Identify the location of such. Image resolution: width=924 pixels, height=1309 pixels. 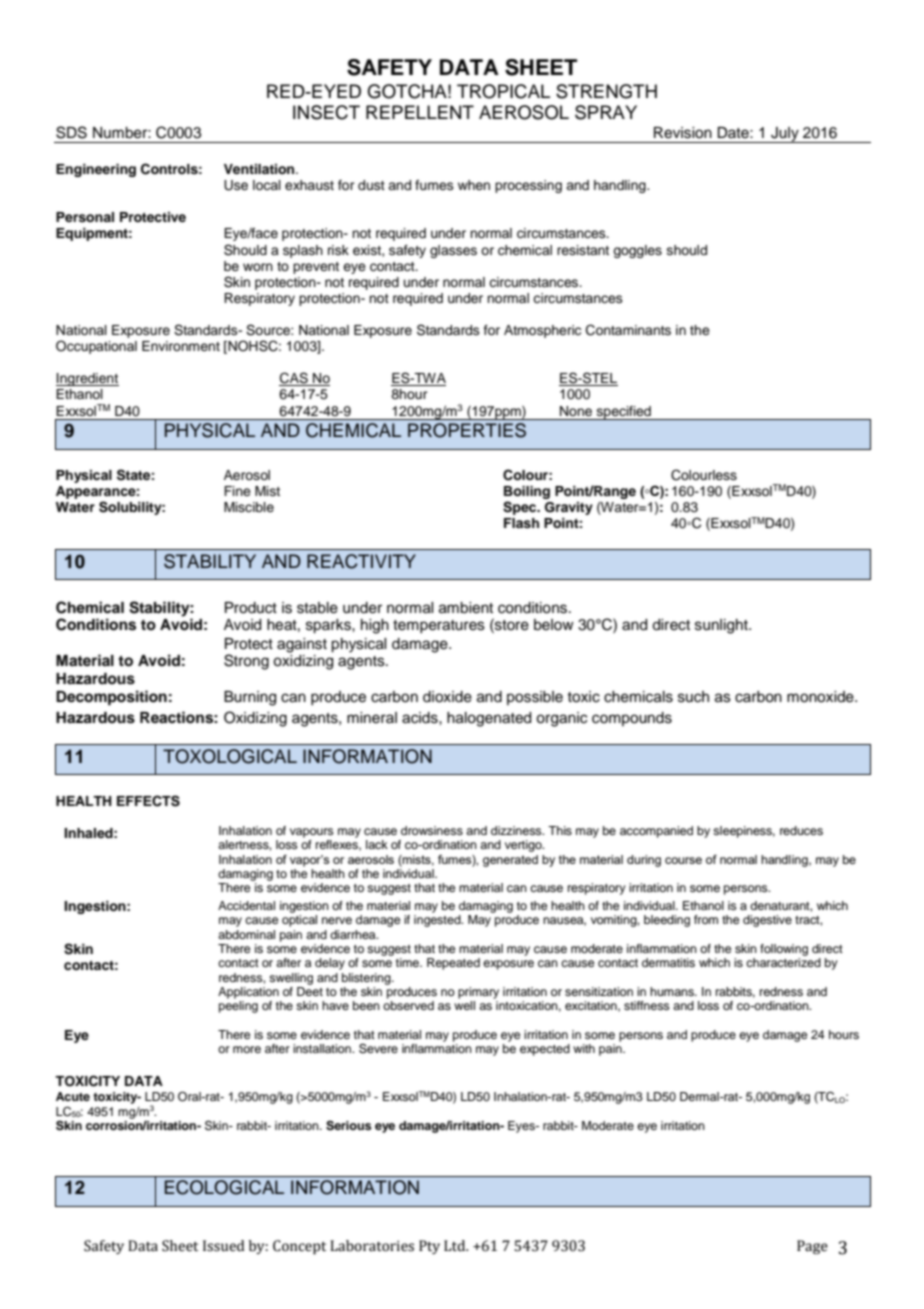
(693, 697).
